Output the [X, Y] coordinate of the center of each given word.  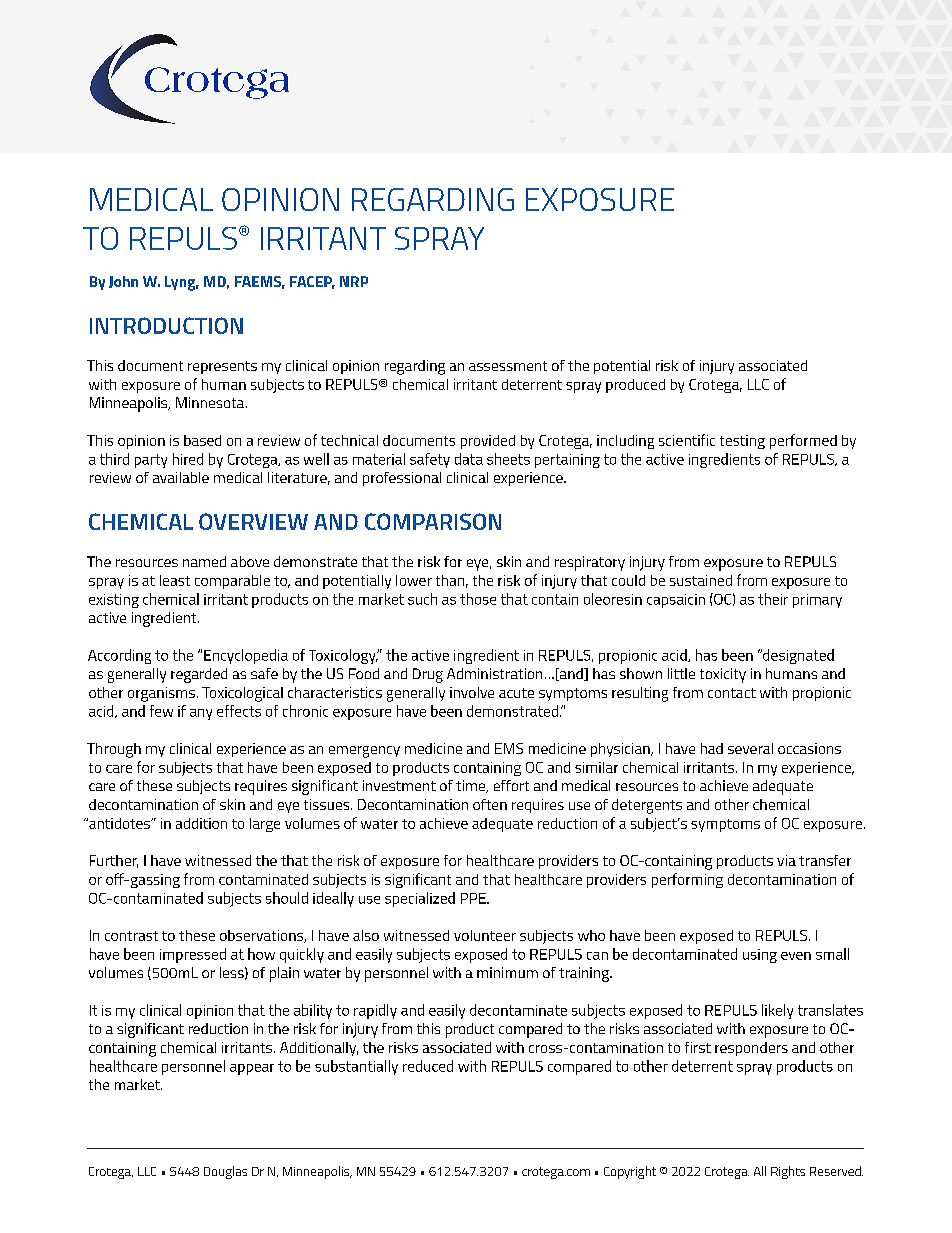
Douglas [225, 1172]
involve [472, 692]
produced [635, 386]
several [750, 748]
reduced [428, 1066]
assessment [508, 366]
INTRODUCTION [166, 325]
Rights [788, 1172]
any [201, 714]
